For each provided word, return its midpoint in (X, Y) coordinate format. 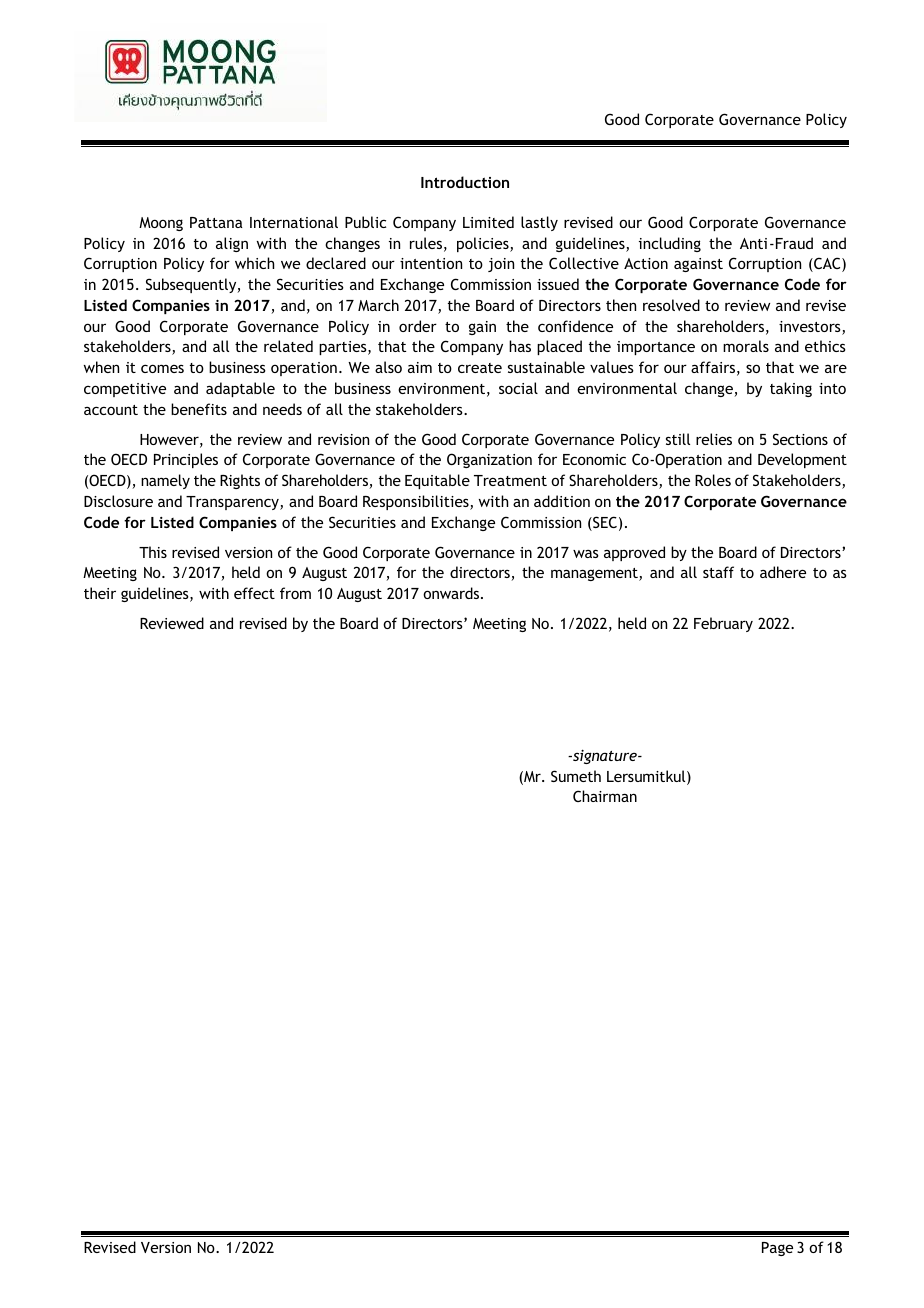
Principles (186, 460)
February (723, 624)
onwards (452, 593)
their (100, 593)
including (670, 244)
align (232, 244)
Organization (489, 460)
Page (777, 1249)
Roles (713, 480)
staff (718, 572)
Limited (488, 222)
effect (254, 593)
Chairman (605, 796)
